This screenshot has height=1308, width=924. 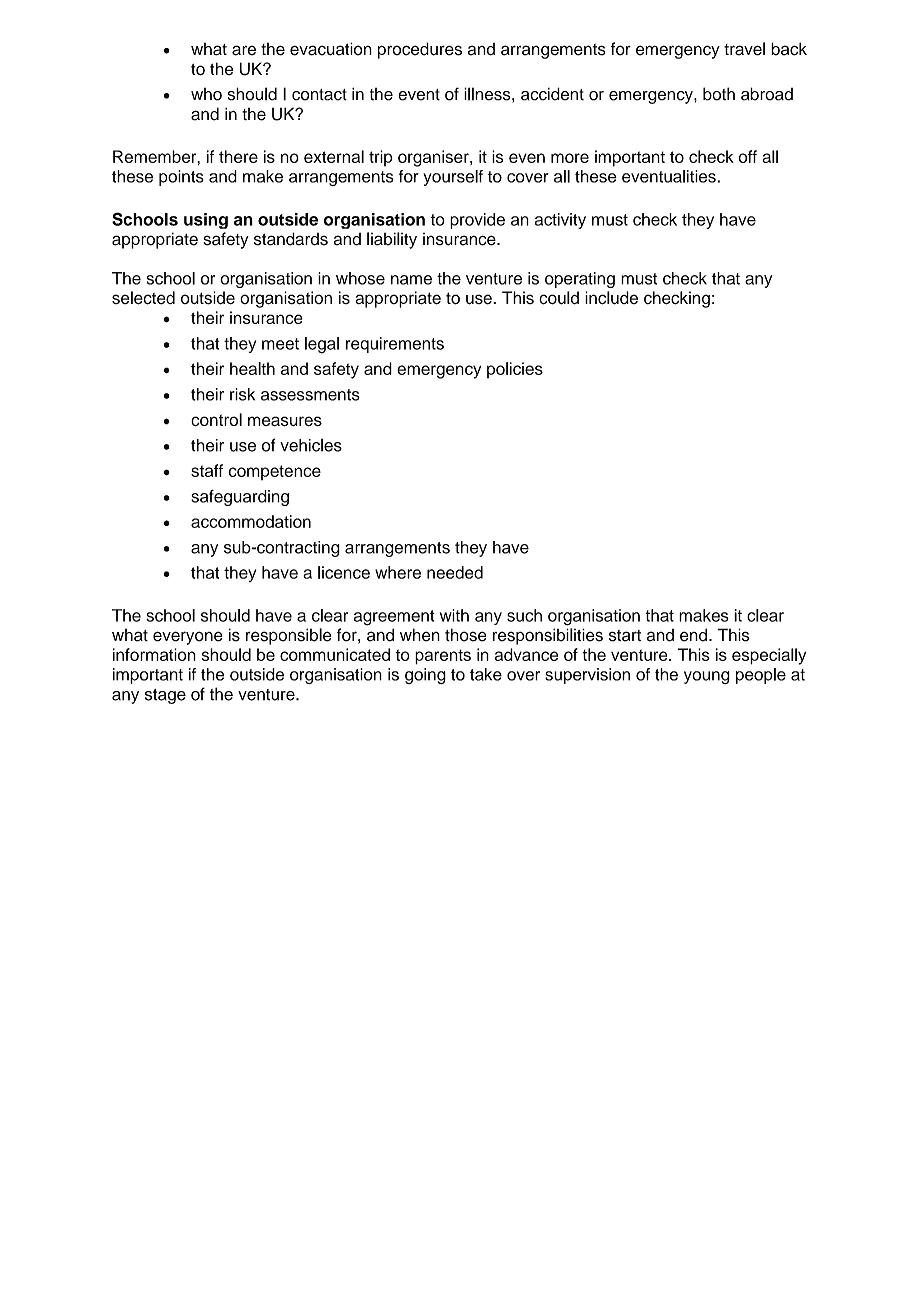 What do you see at coordinates (515, 370) in the screenshot?
I see `policies` at bounding box center [515, 370].
